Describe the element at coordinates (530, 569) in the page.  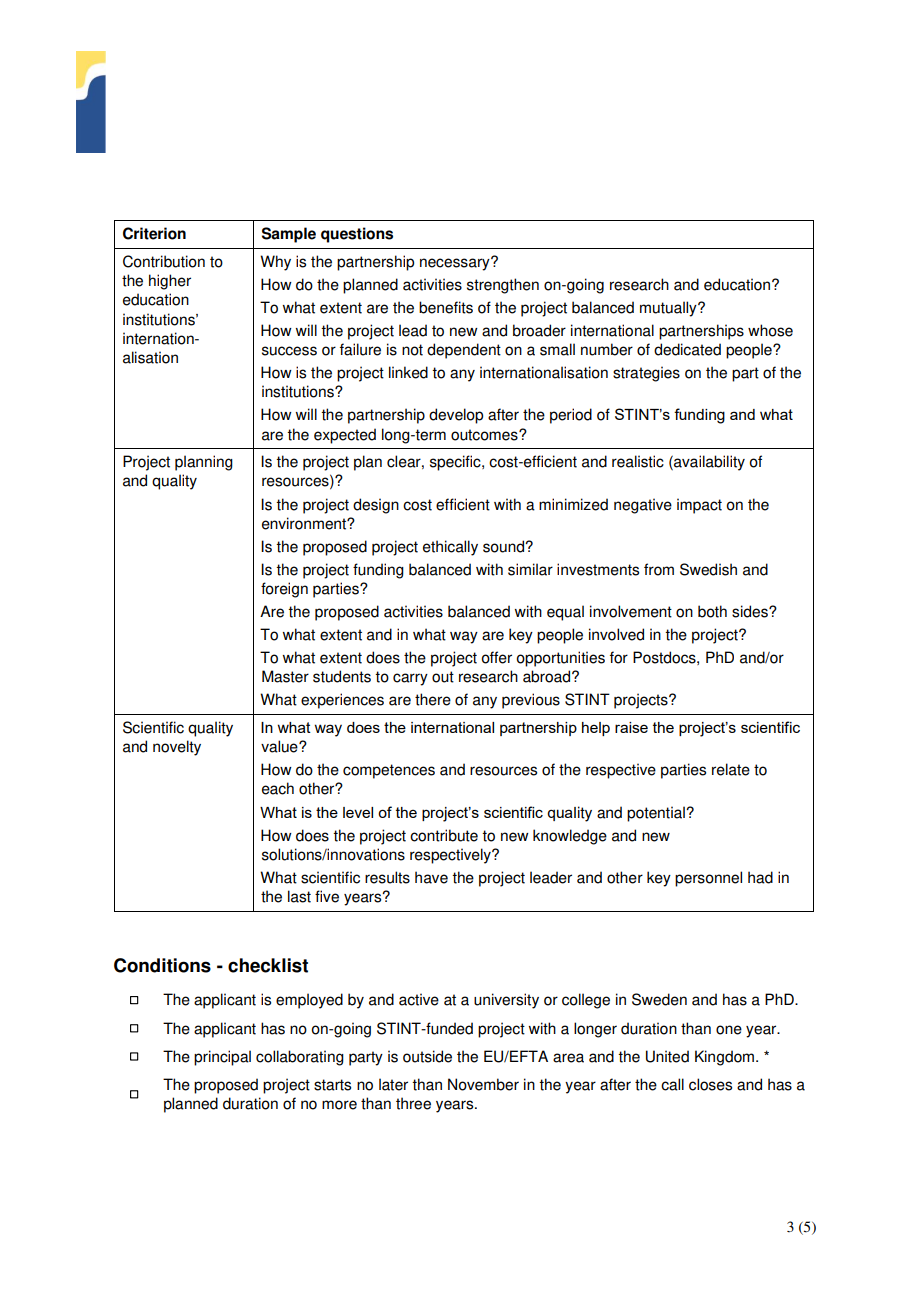
I see `similar` at that location.
